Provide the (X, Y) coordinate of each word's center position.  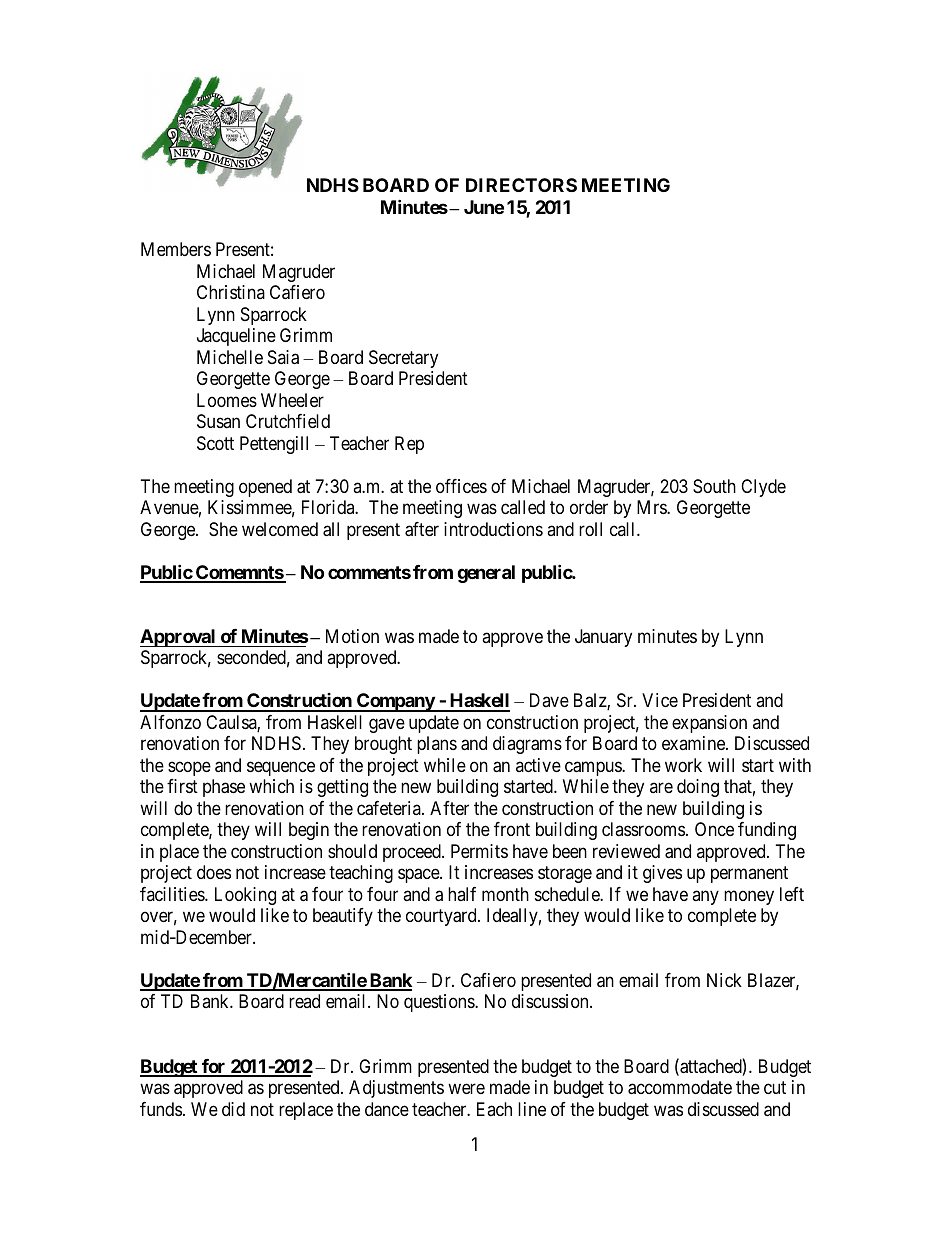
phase (224, 788)
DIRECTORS (521, 185)
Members (176, 249)
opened (265, 488)
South (714, 486)
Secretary (403, 359)
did (233, 1109)
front (512, 829)
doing (698, 788)
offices (461, 486)
